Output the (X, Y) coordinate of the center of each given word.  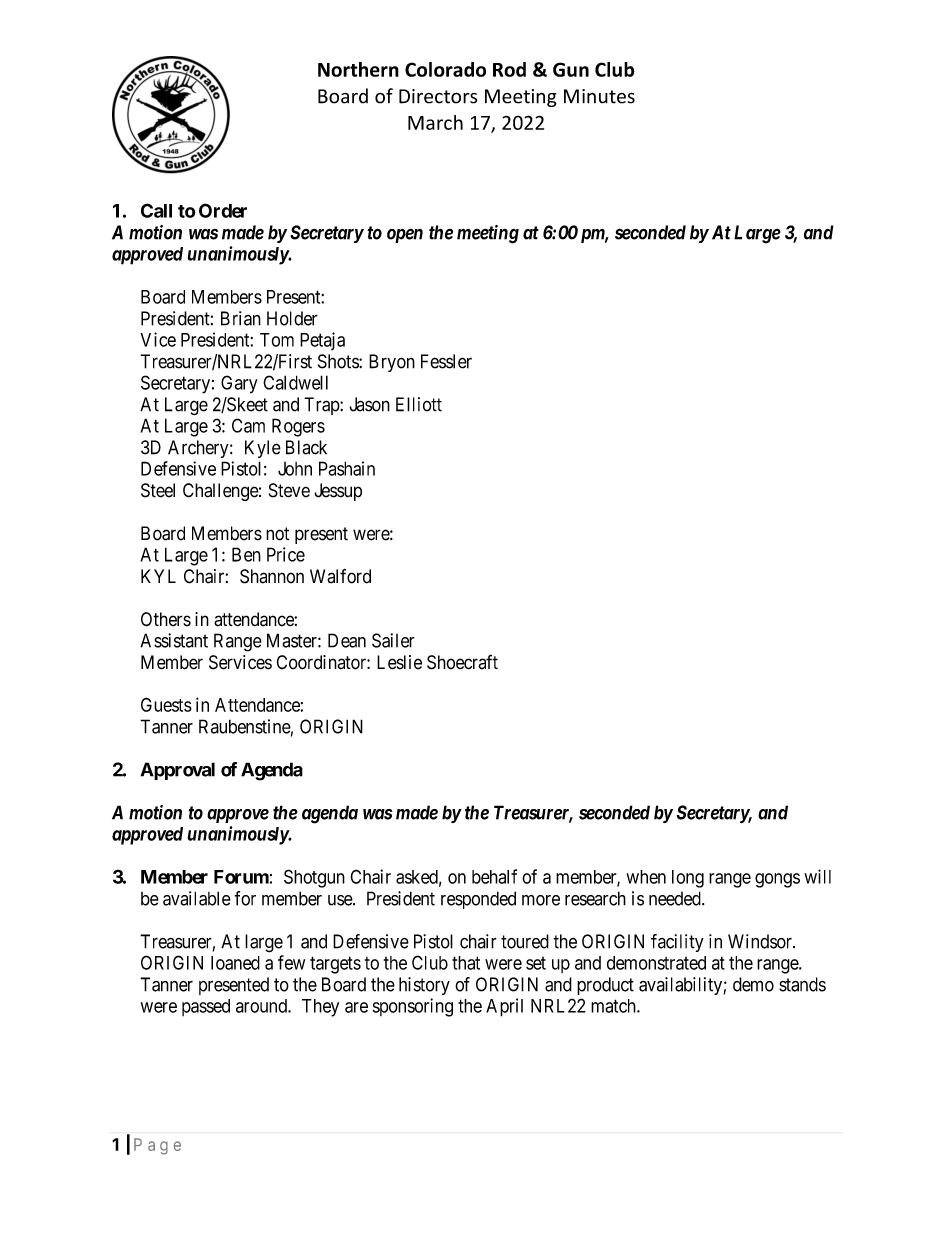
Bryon (392, 363)
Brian (241, 318)
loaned (235, 963)
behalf (494, 876)
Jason (369, 404)
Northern (358, 69)
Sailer (393, 640)
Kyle (263, 449)
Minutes (599, 96)
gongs (777, 880)
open (405, 235)
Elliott (419, 404)
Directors (438, 96)
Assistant (174, 640)
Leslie (399, 662)
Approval (178, 771)
